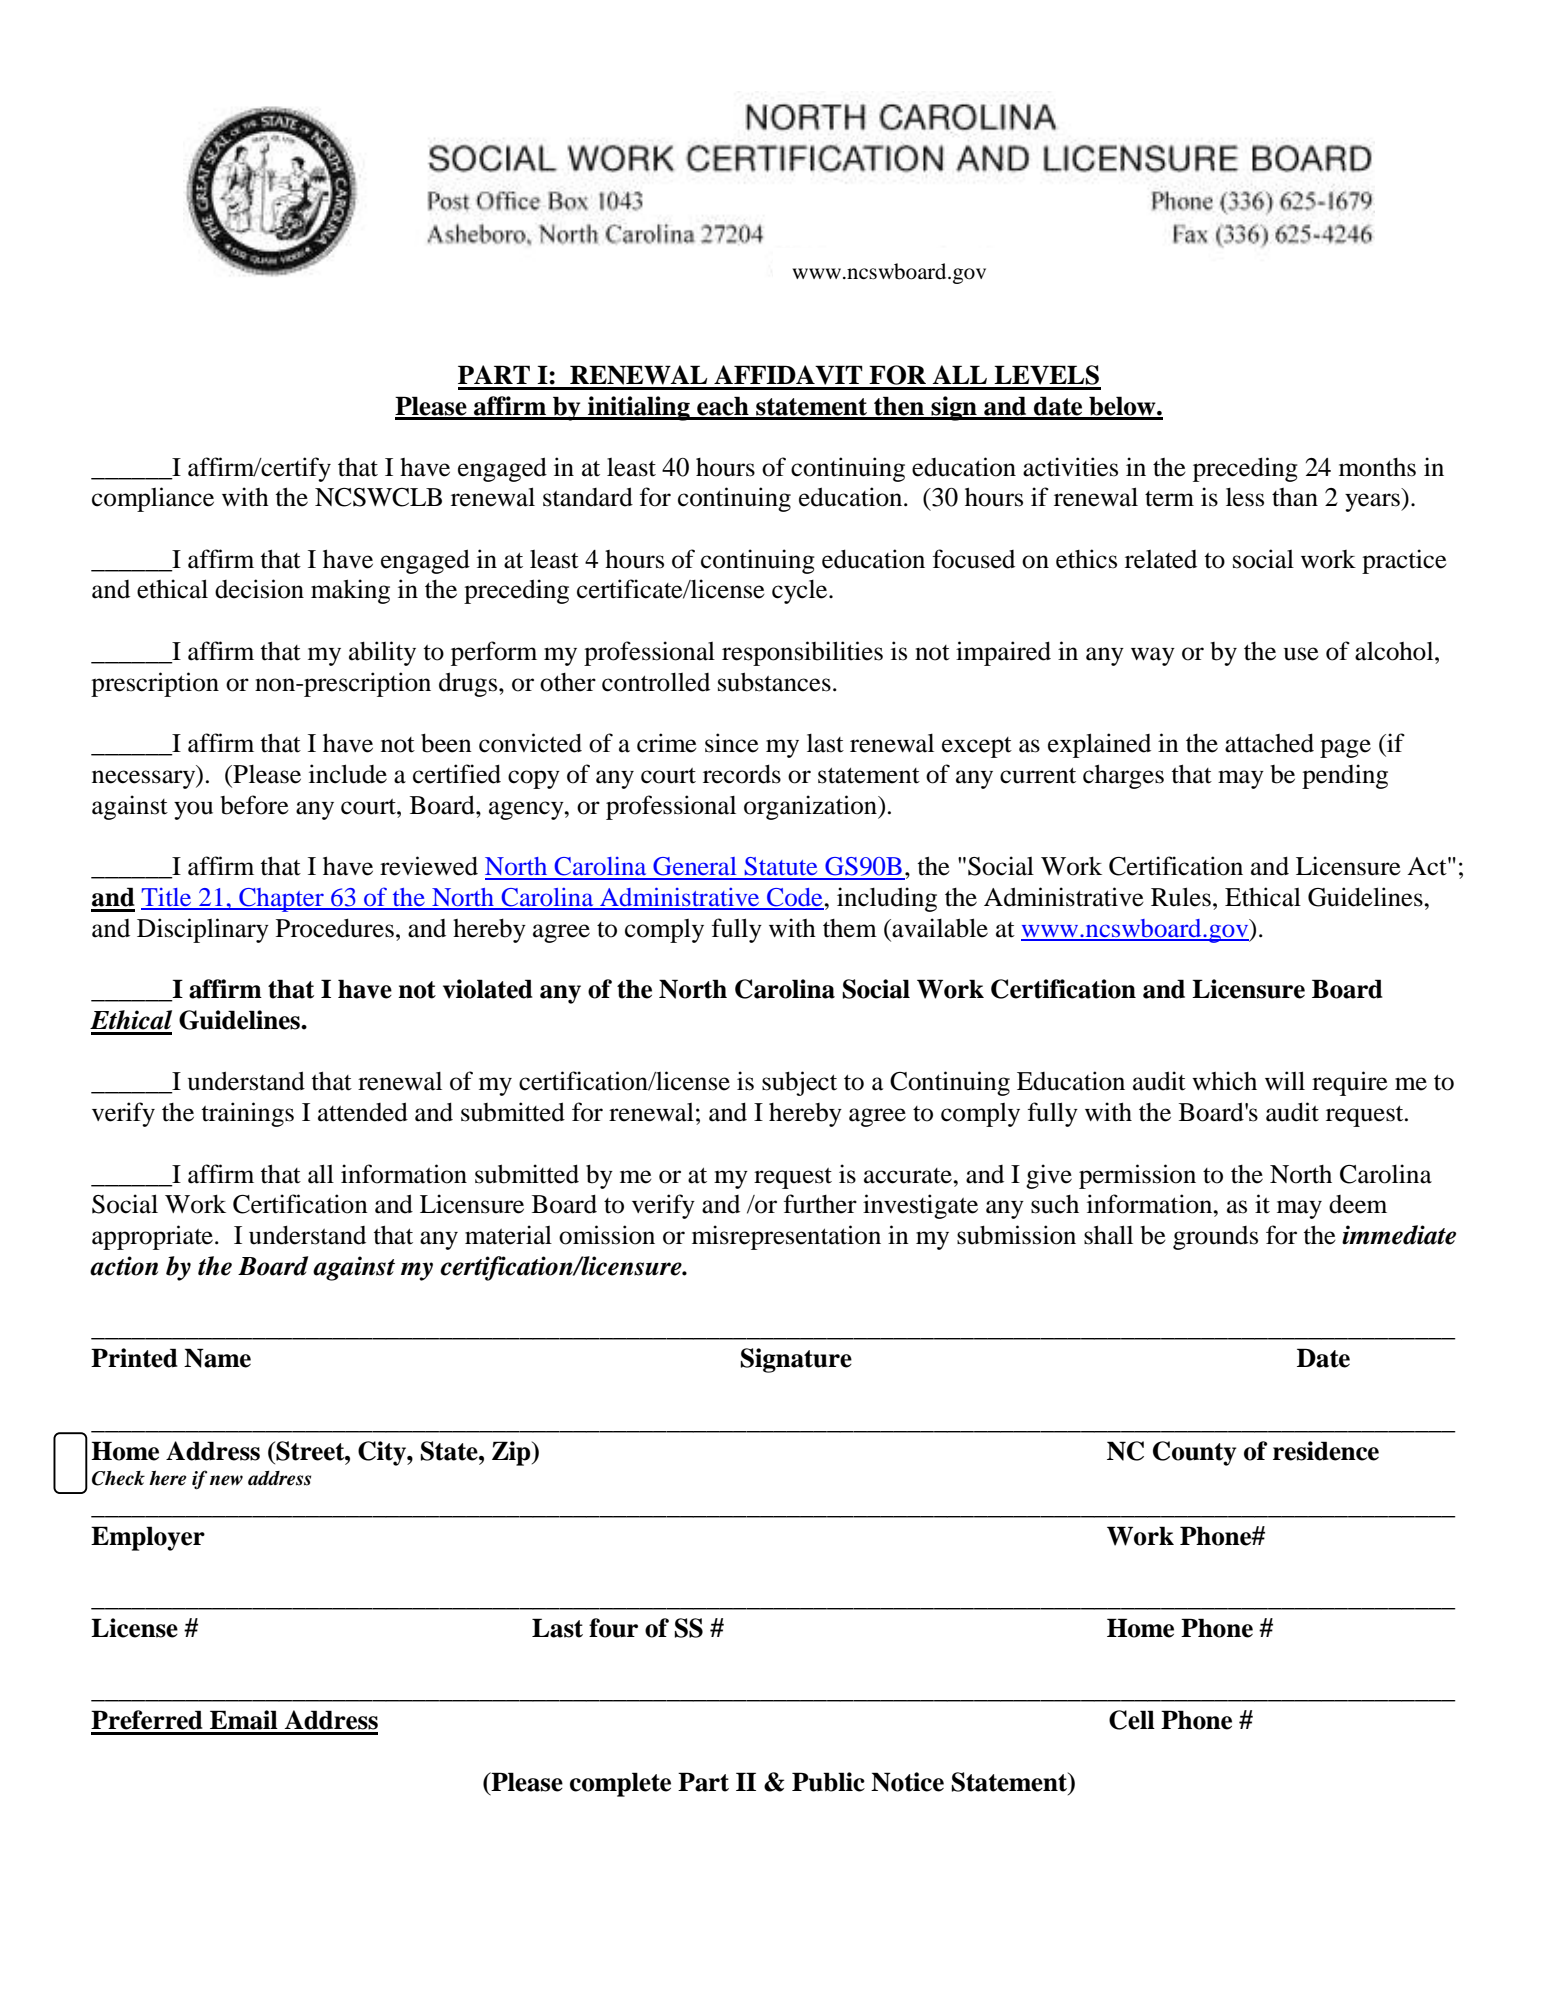  Describe the element at coordinates (799, 1083) in the screenshot. I see `subject` at that location.
